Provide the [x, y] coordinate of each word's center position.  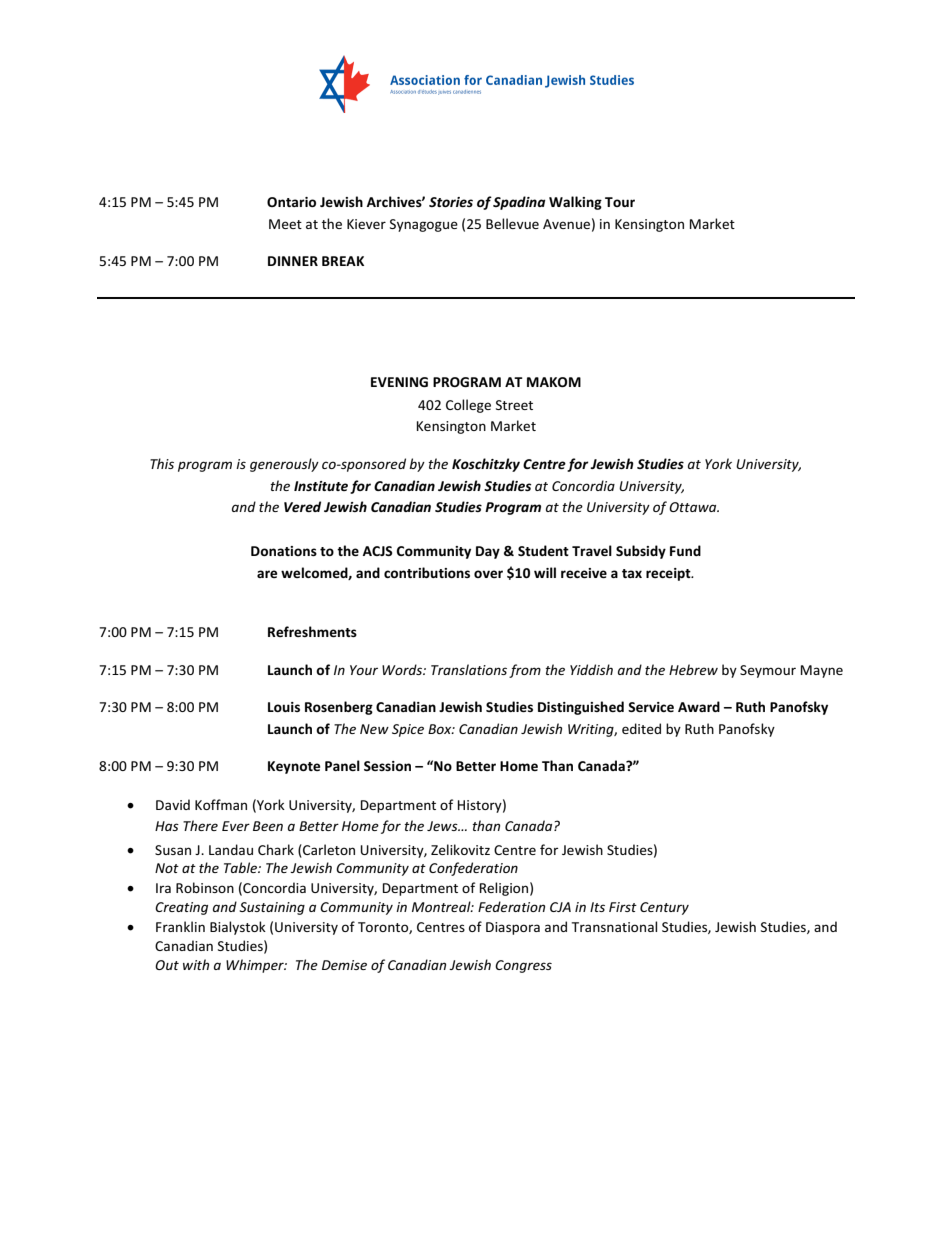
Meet [285, 224]
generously [284, 465]
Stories [451, 202]
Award [699, 706]
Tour [620, 202]
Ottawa [694, 507]
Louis [284, 707]
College [468, 406]
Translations [469, 669]
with [196, 964]
